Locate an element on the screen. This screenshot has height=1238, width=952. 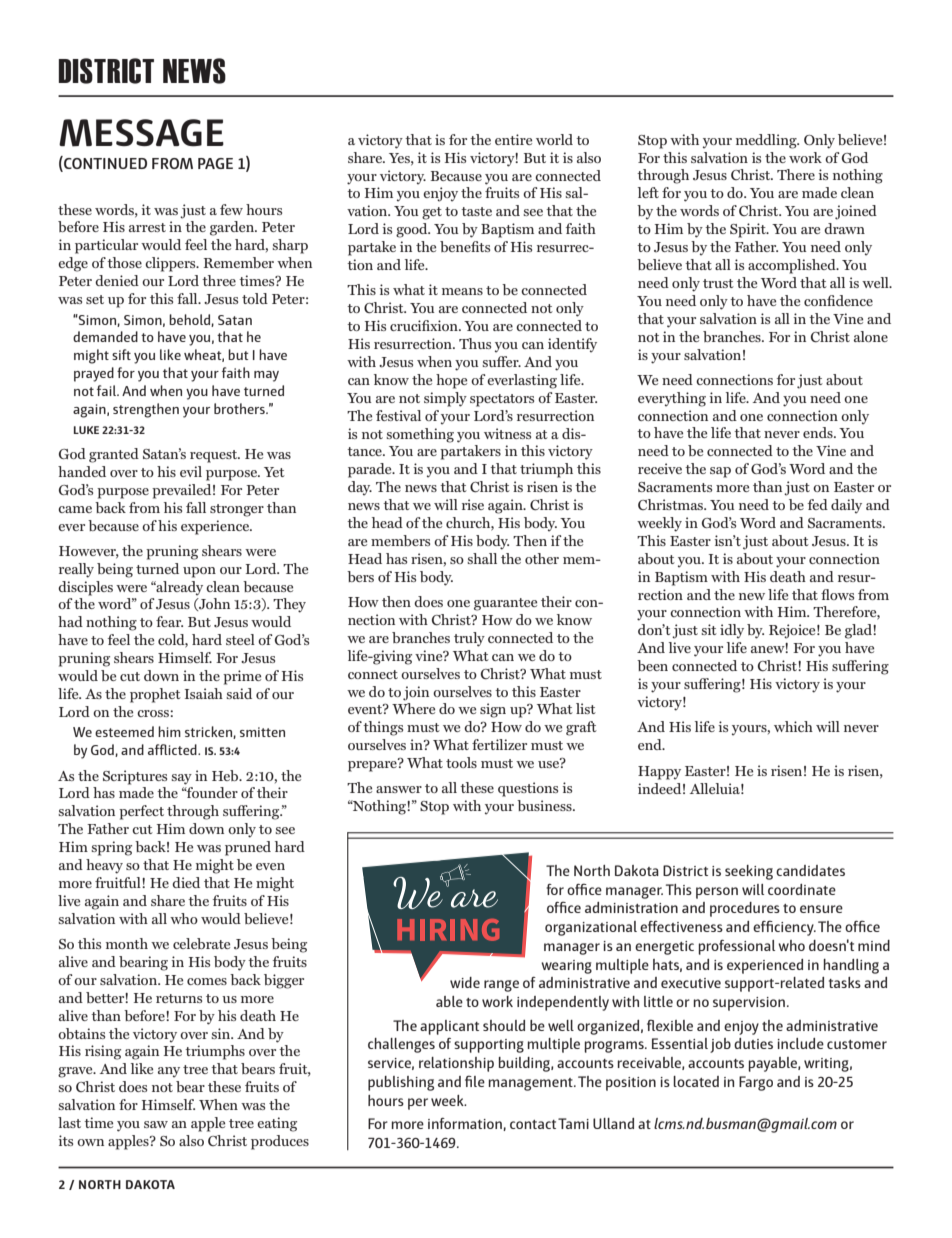
fed is located at coordinates (818, 504).
